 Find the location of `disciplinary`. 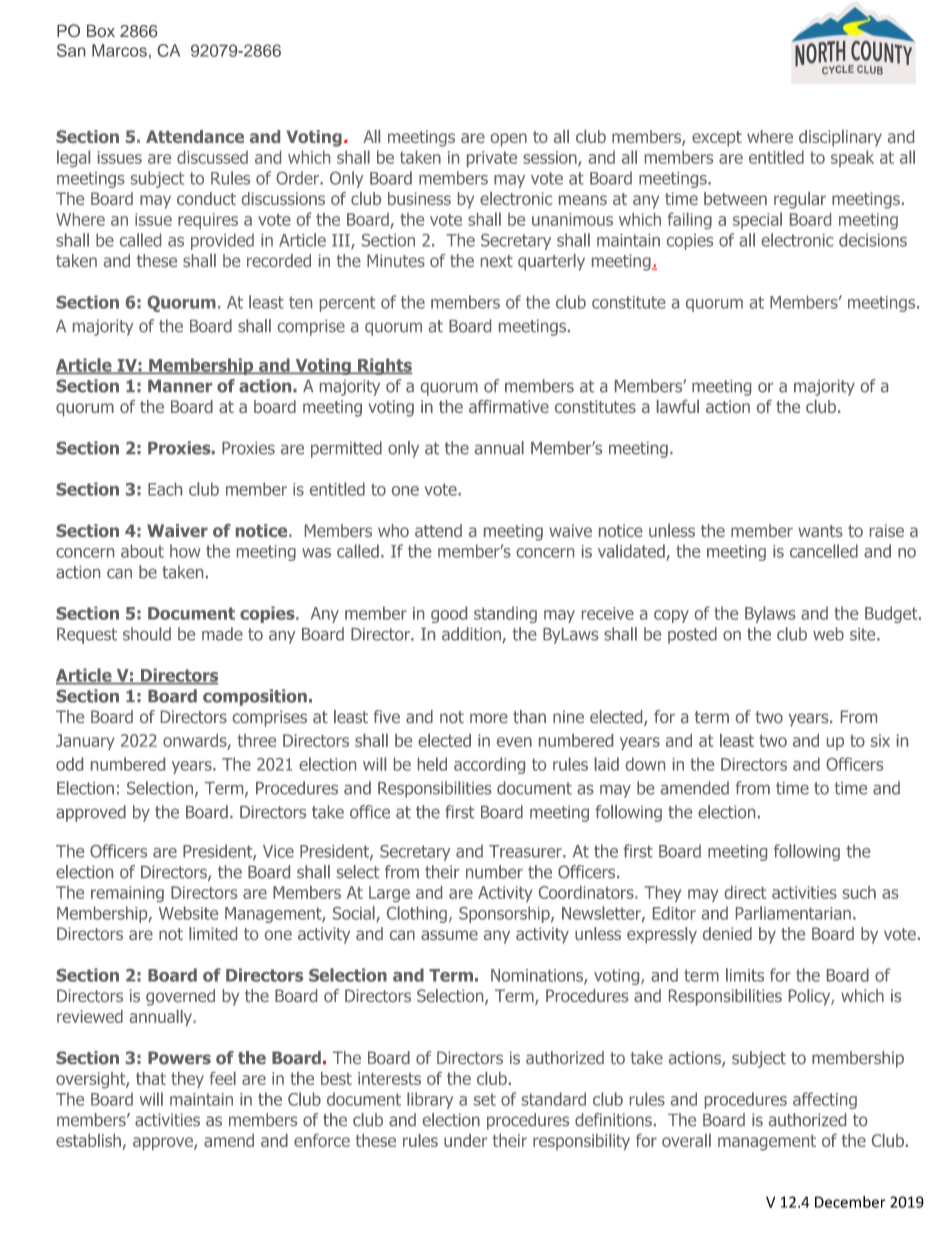

disciplinary is located at coordinates (840, 138).
